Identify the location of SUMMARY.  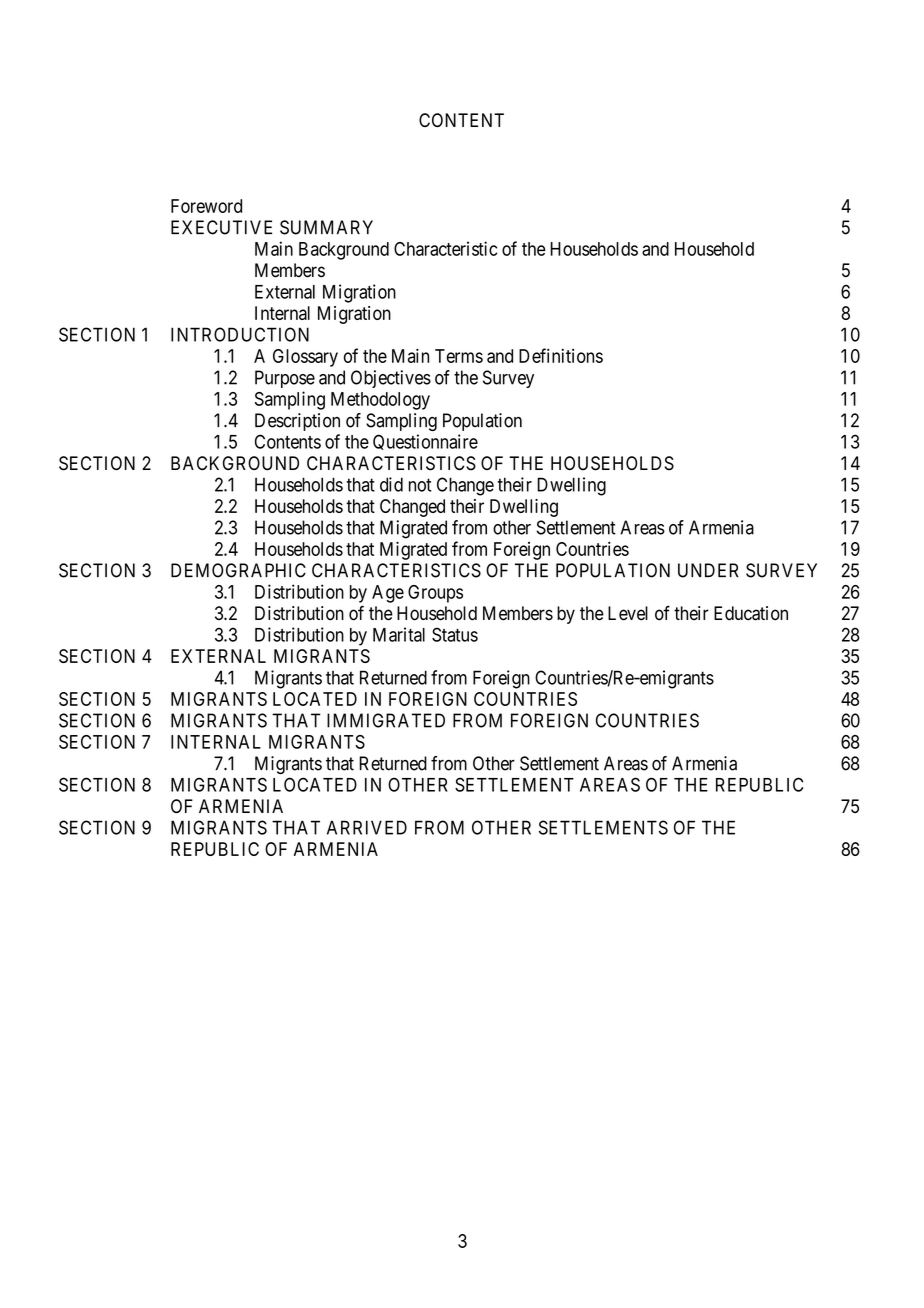
(326, 227).
